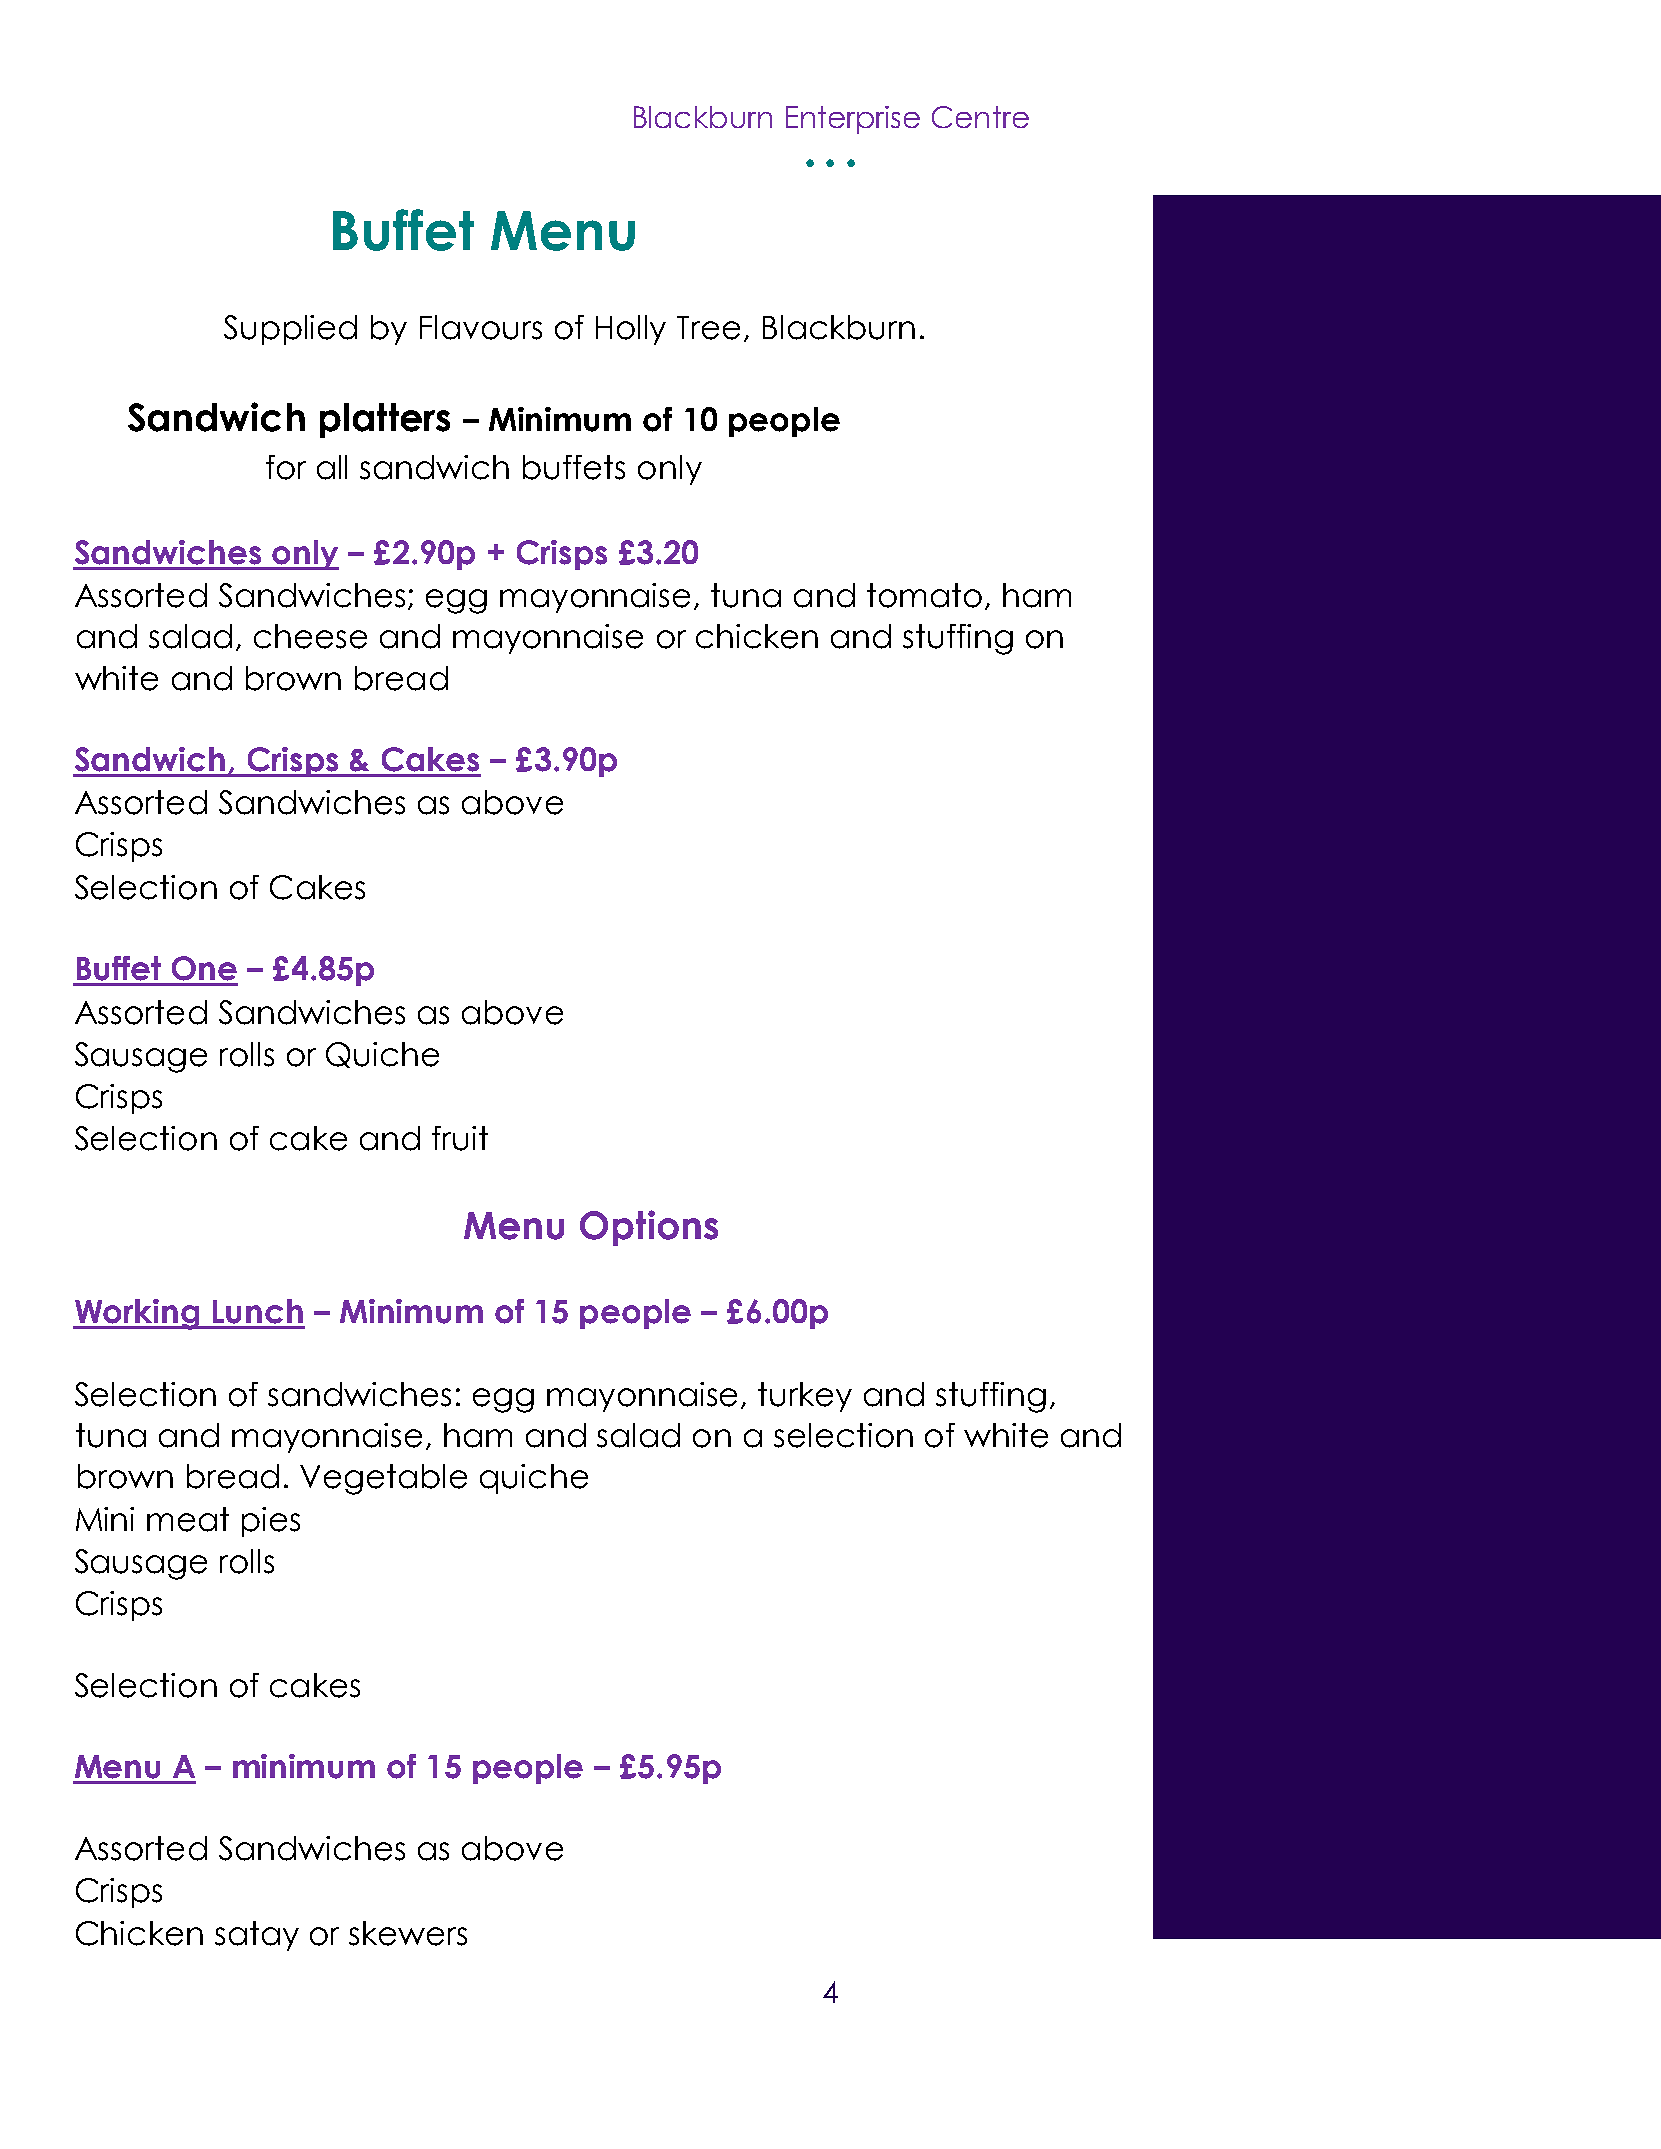 This image has height=2149, width=1661. I want to click on skewers, so click(408, 1933).
